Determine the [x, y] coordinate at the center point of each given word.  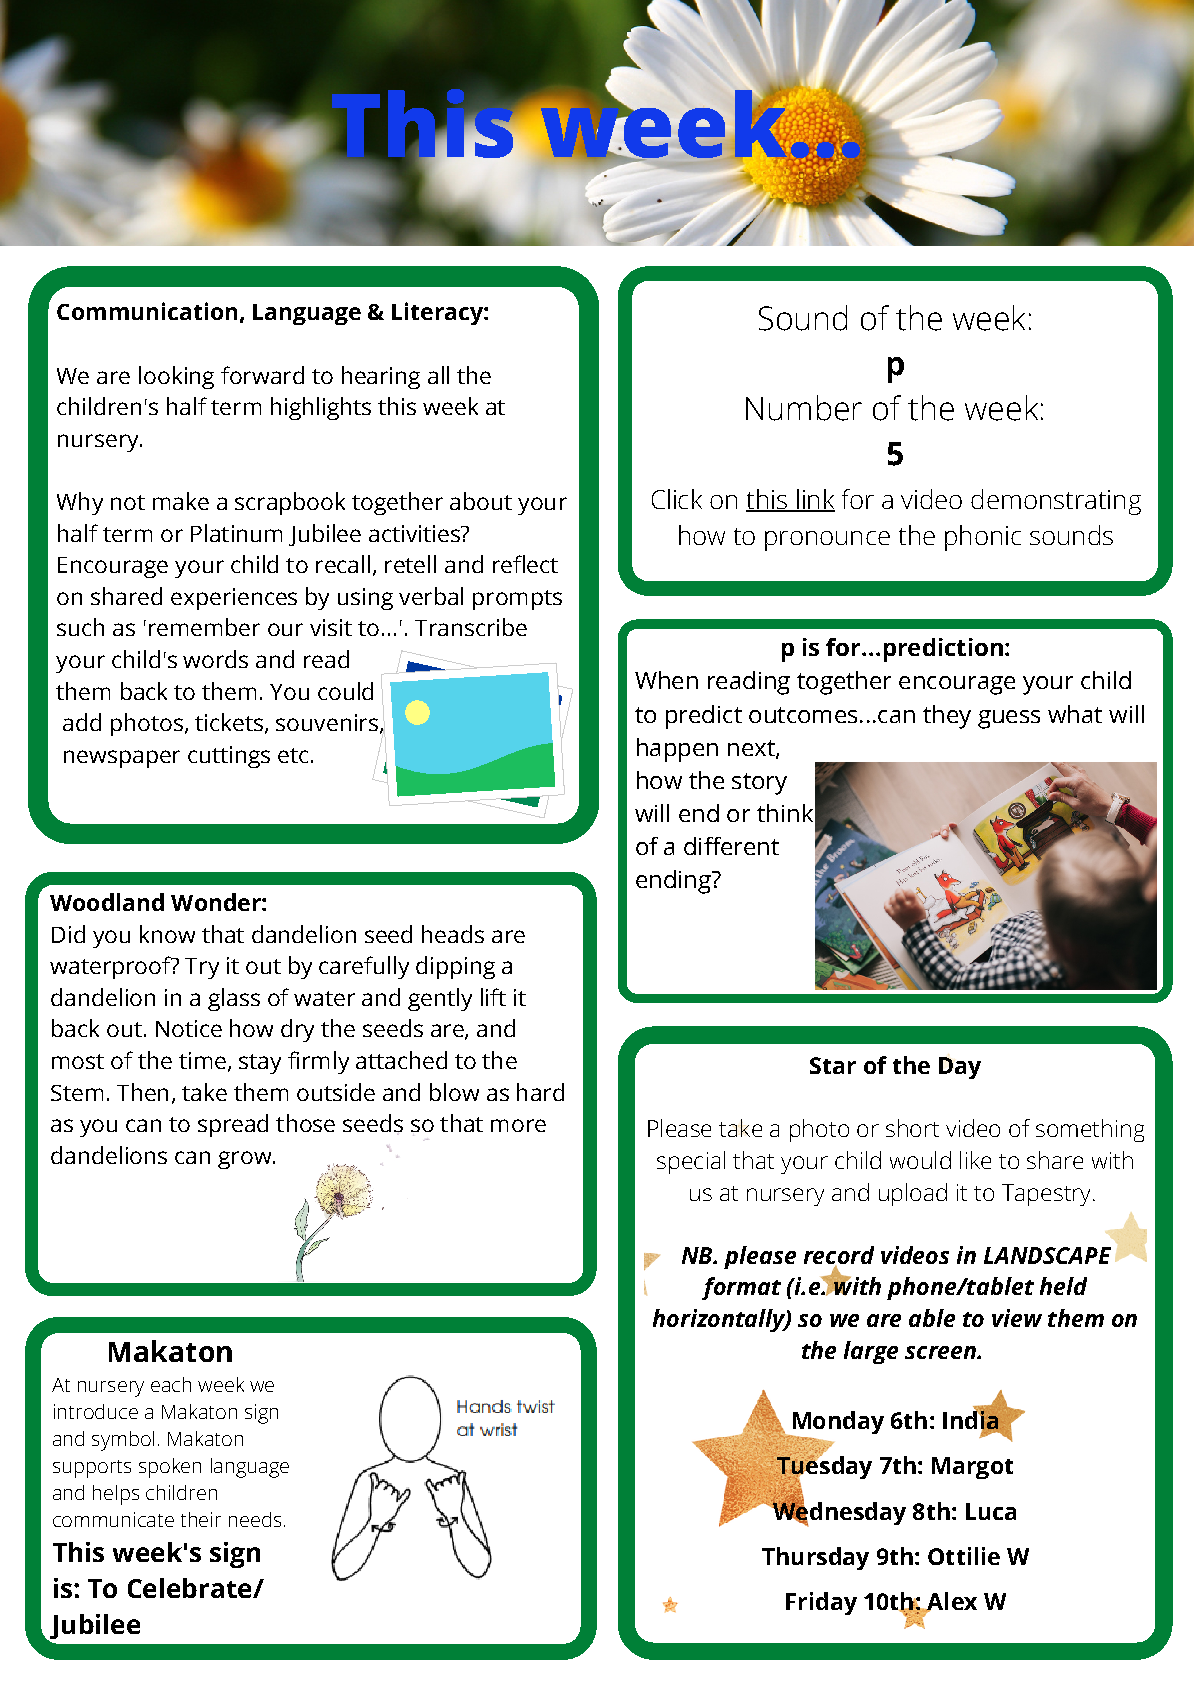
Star [833, 1065]
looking [176, 377]
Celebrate [191, 1588]
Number [804, 408]
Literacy [438, 313]
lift [493, 997]
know [167, 934]
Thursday [815, 1558]
